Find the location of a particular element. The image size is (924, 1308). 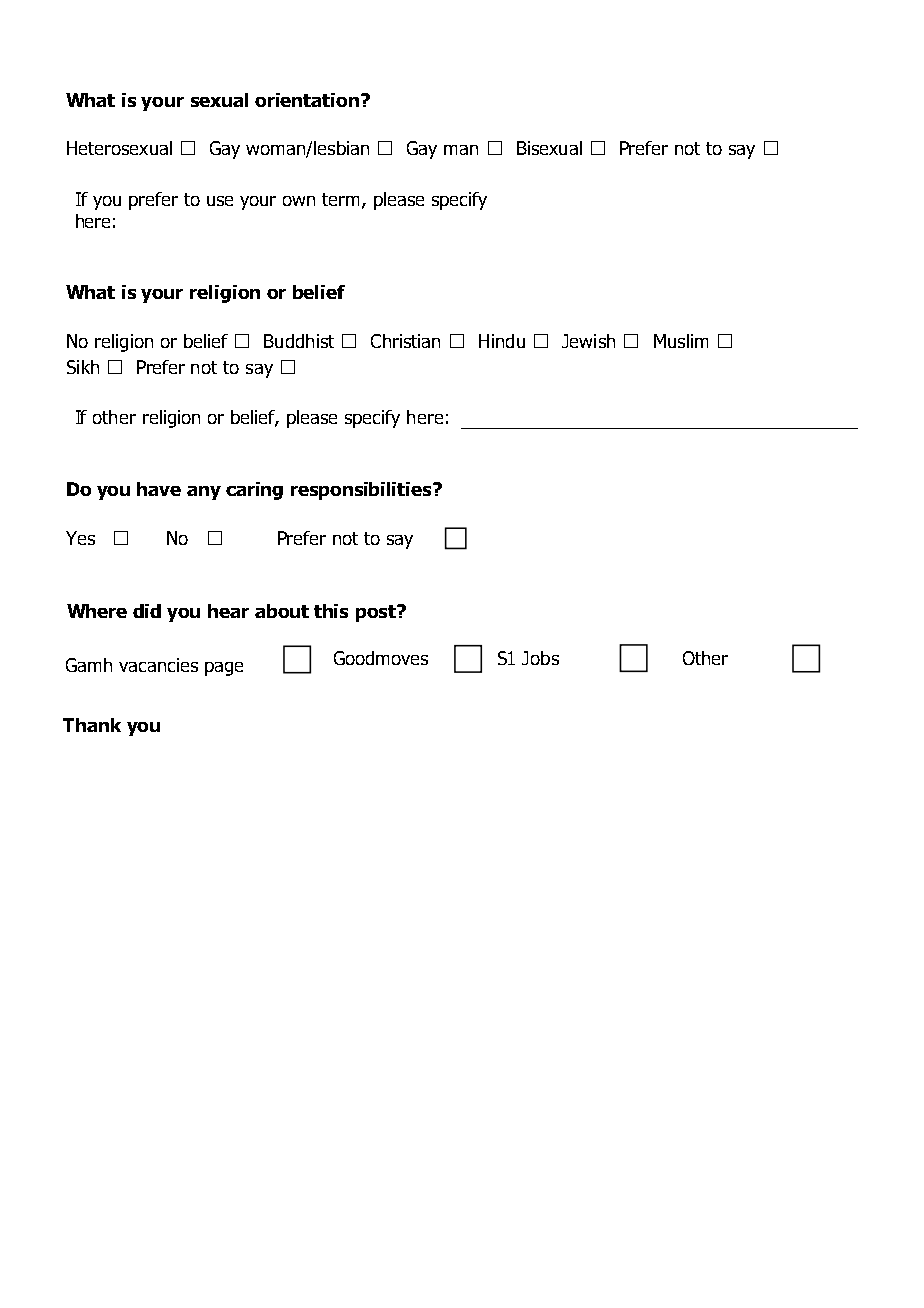

own is located at coordinates (299, 201).
